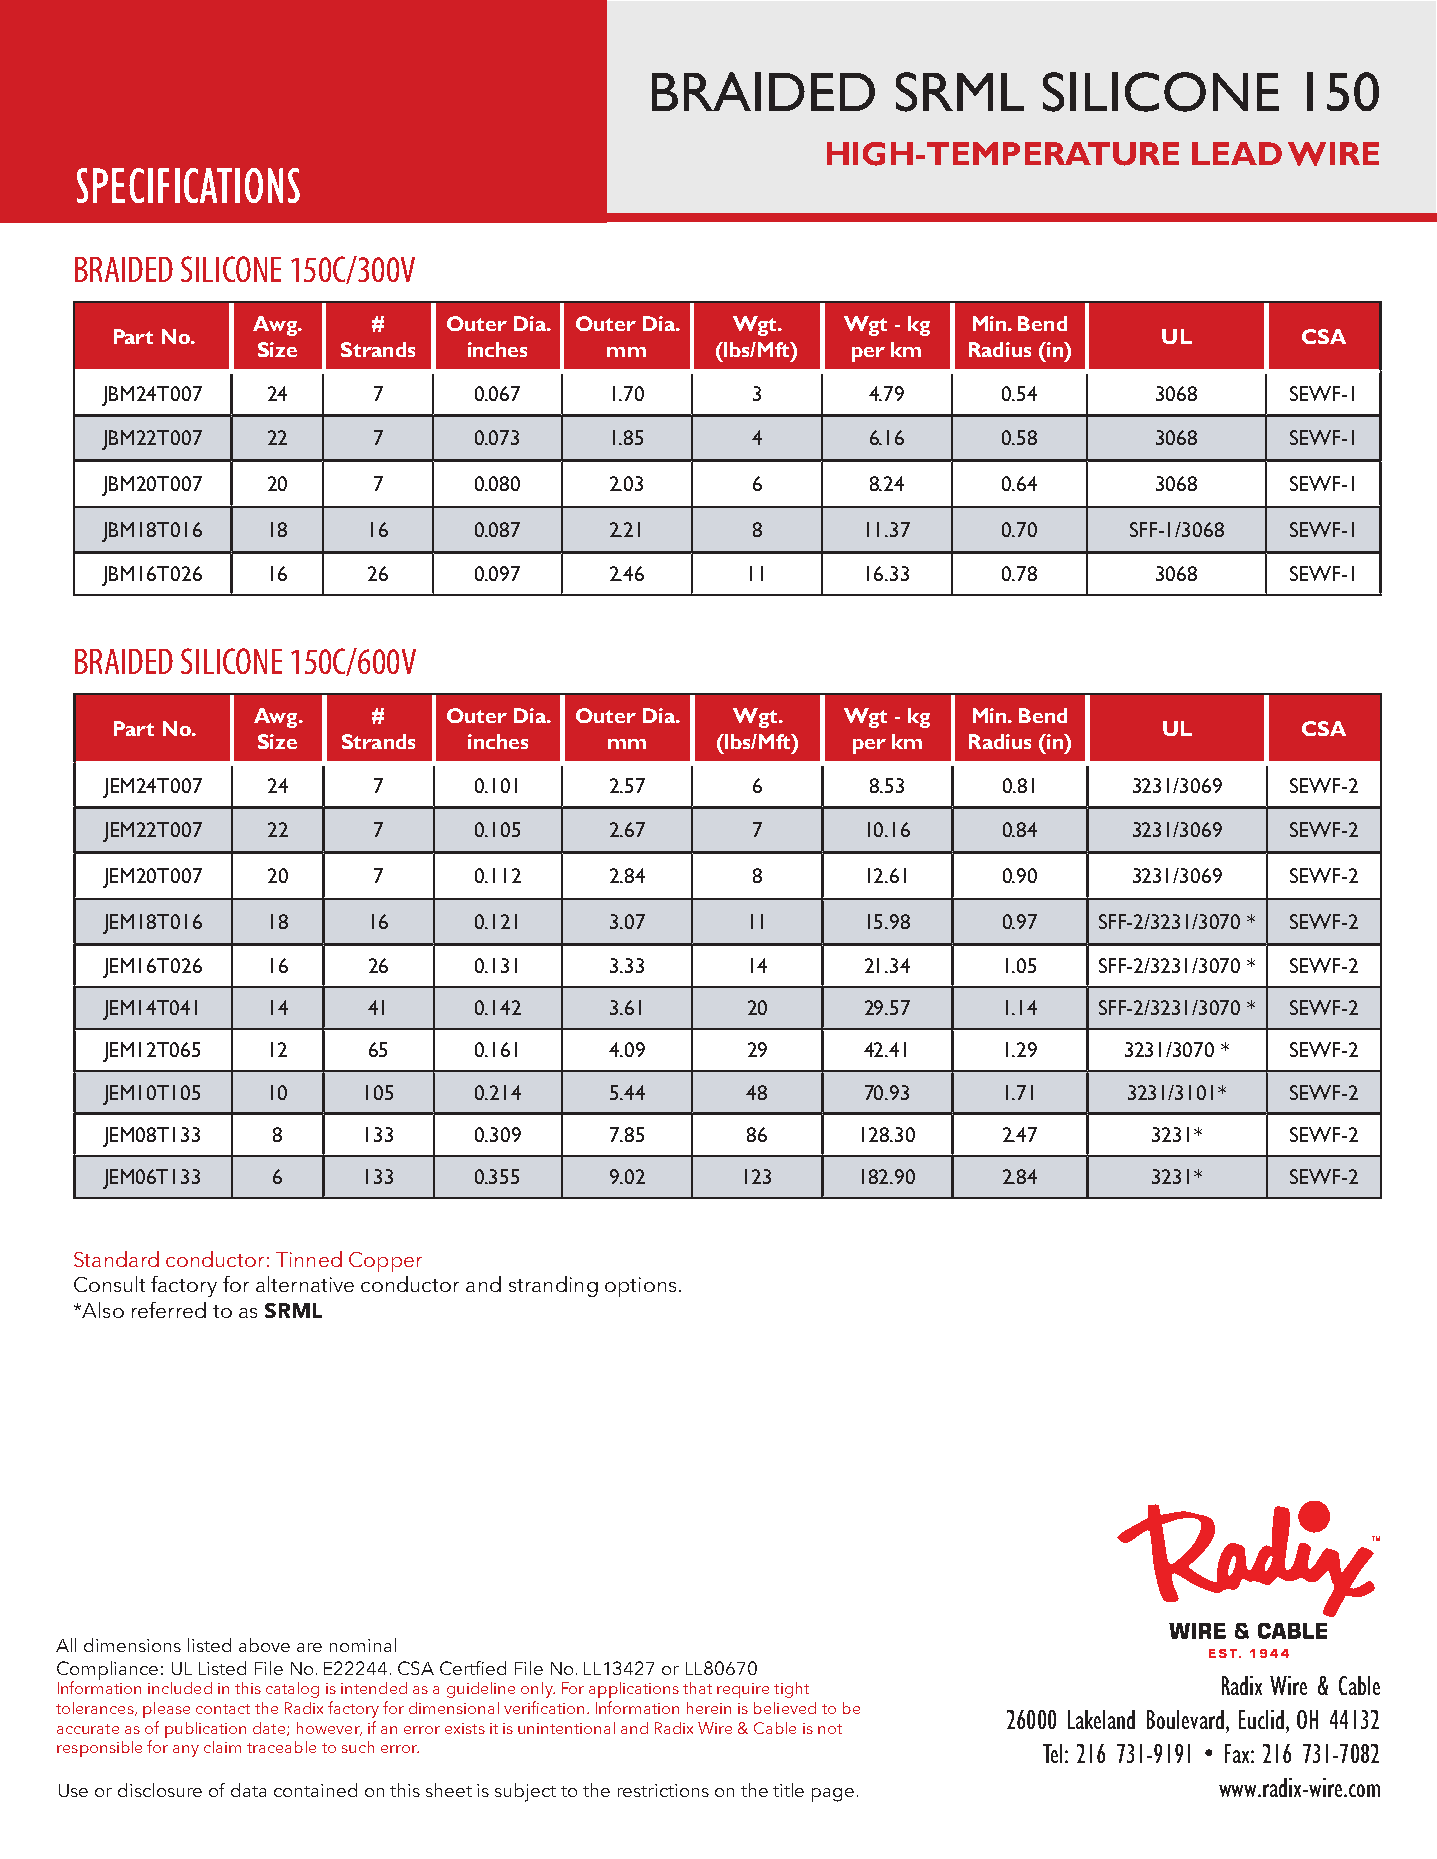  I want to click on referred, so click(169, 1310).
